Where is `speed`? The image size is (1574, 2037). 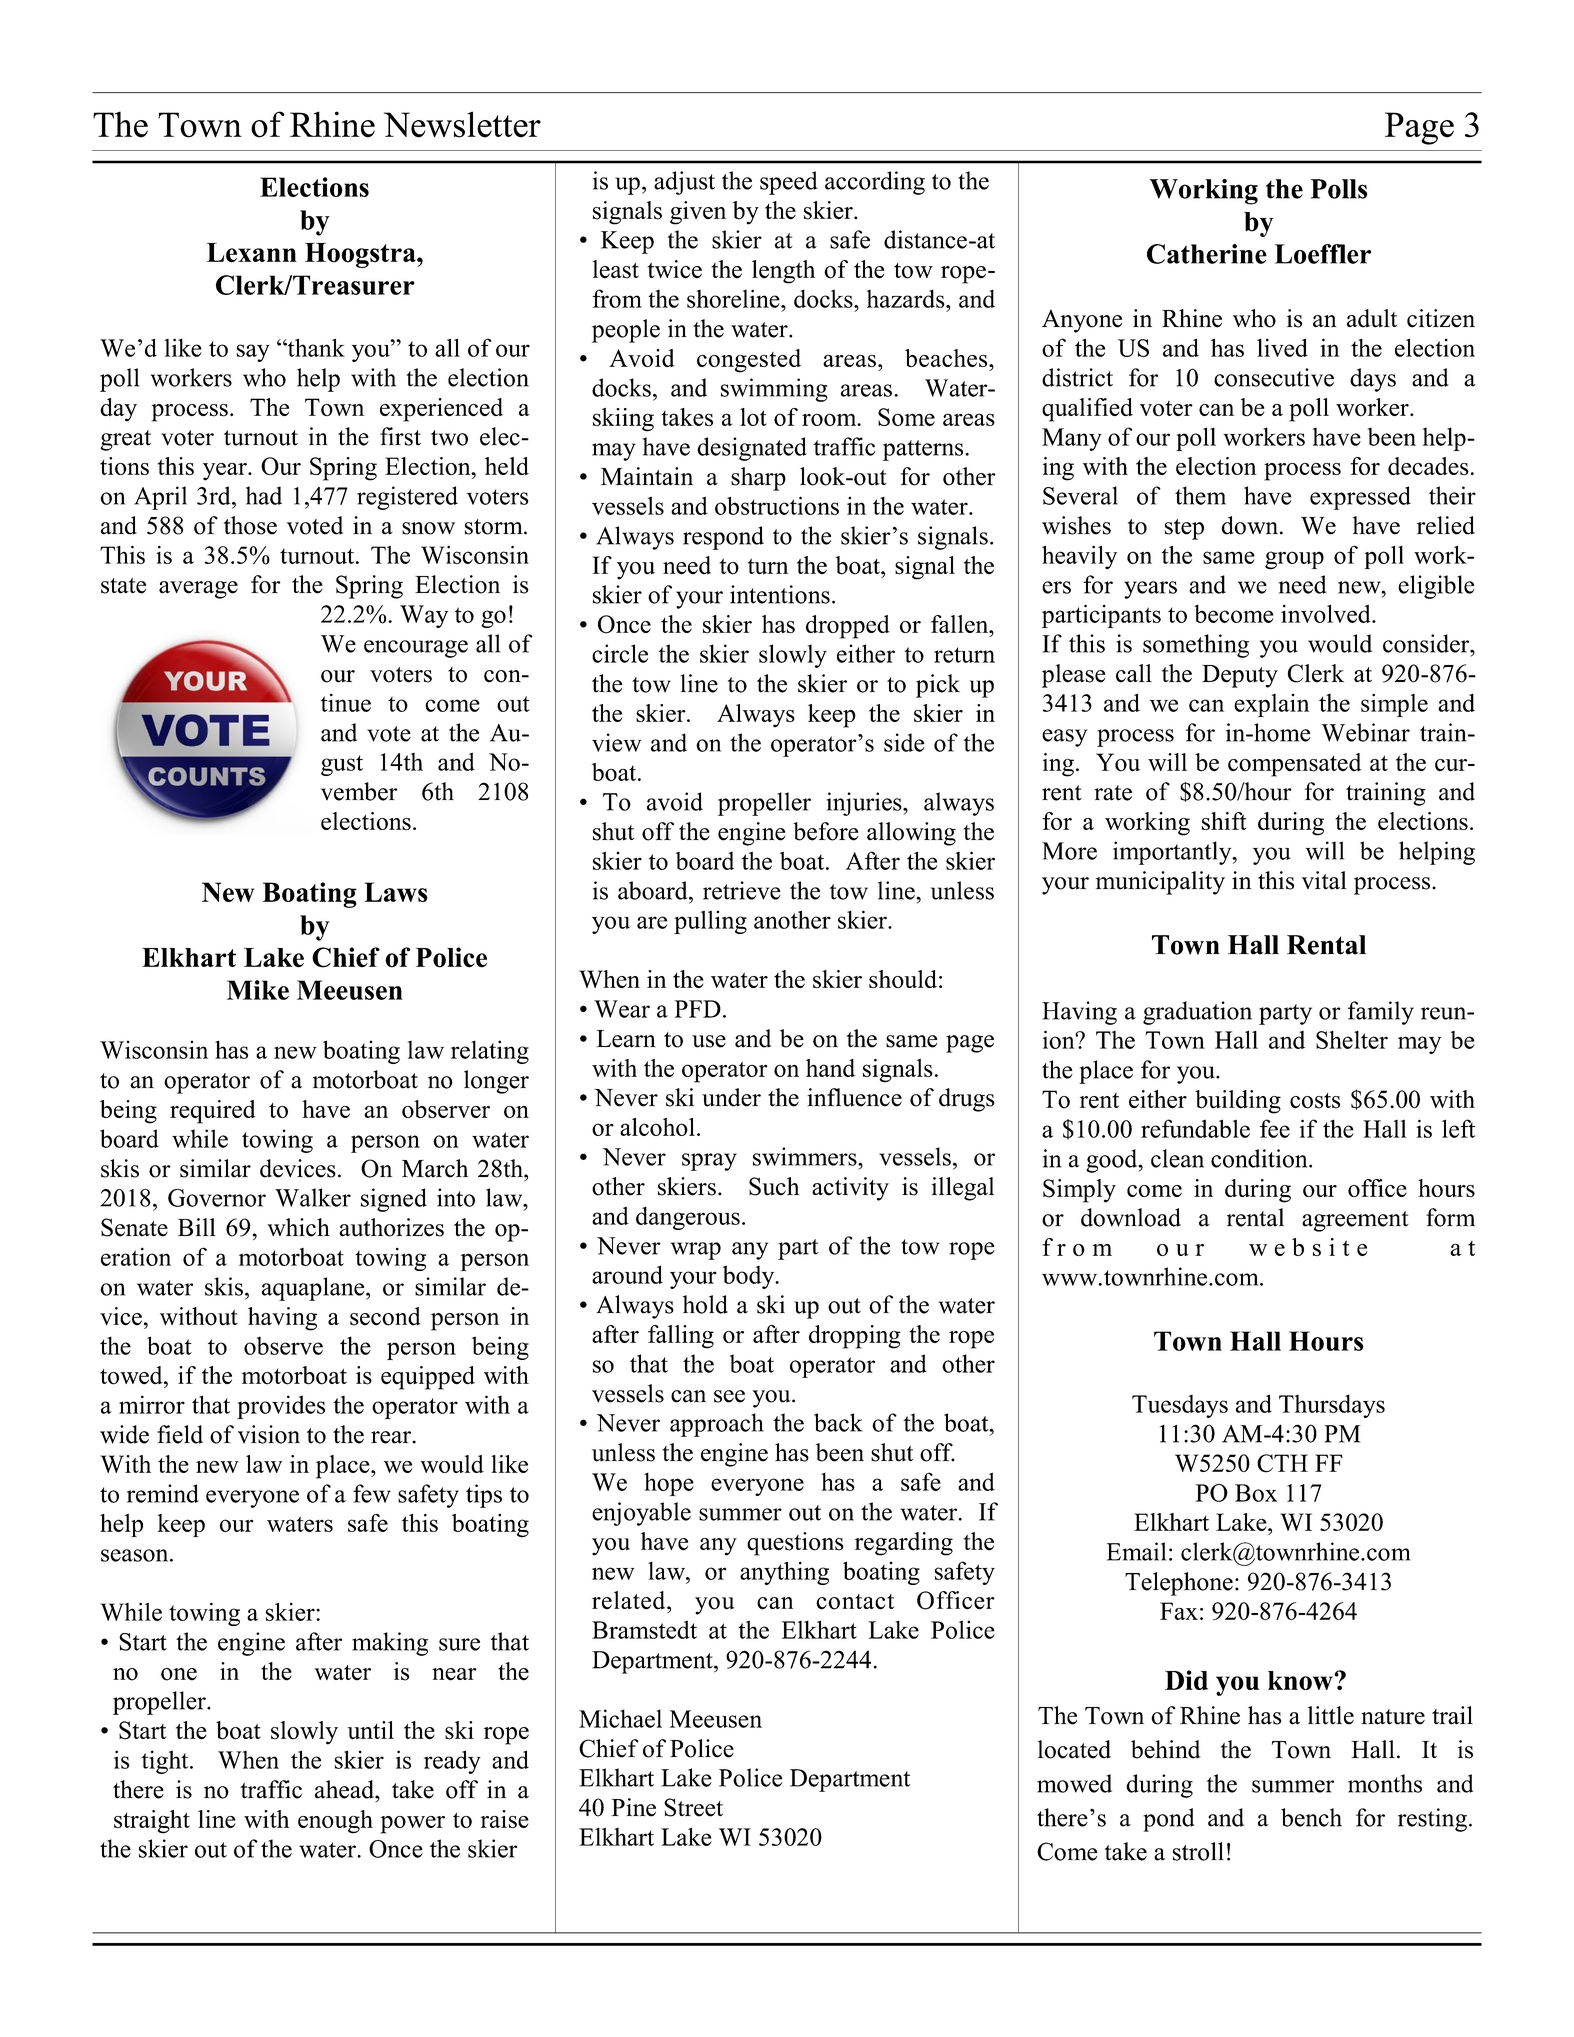 speed is located at coordinates (789, 183).
